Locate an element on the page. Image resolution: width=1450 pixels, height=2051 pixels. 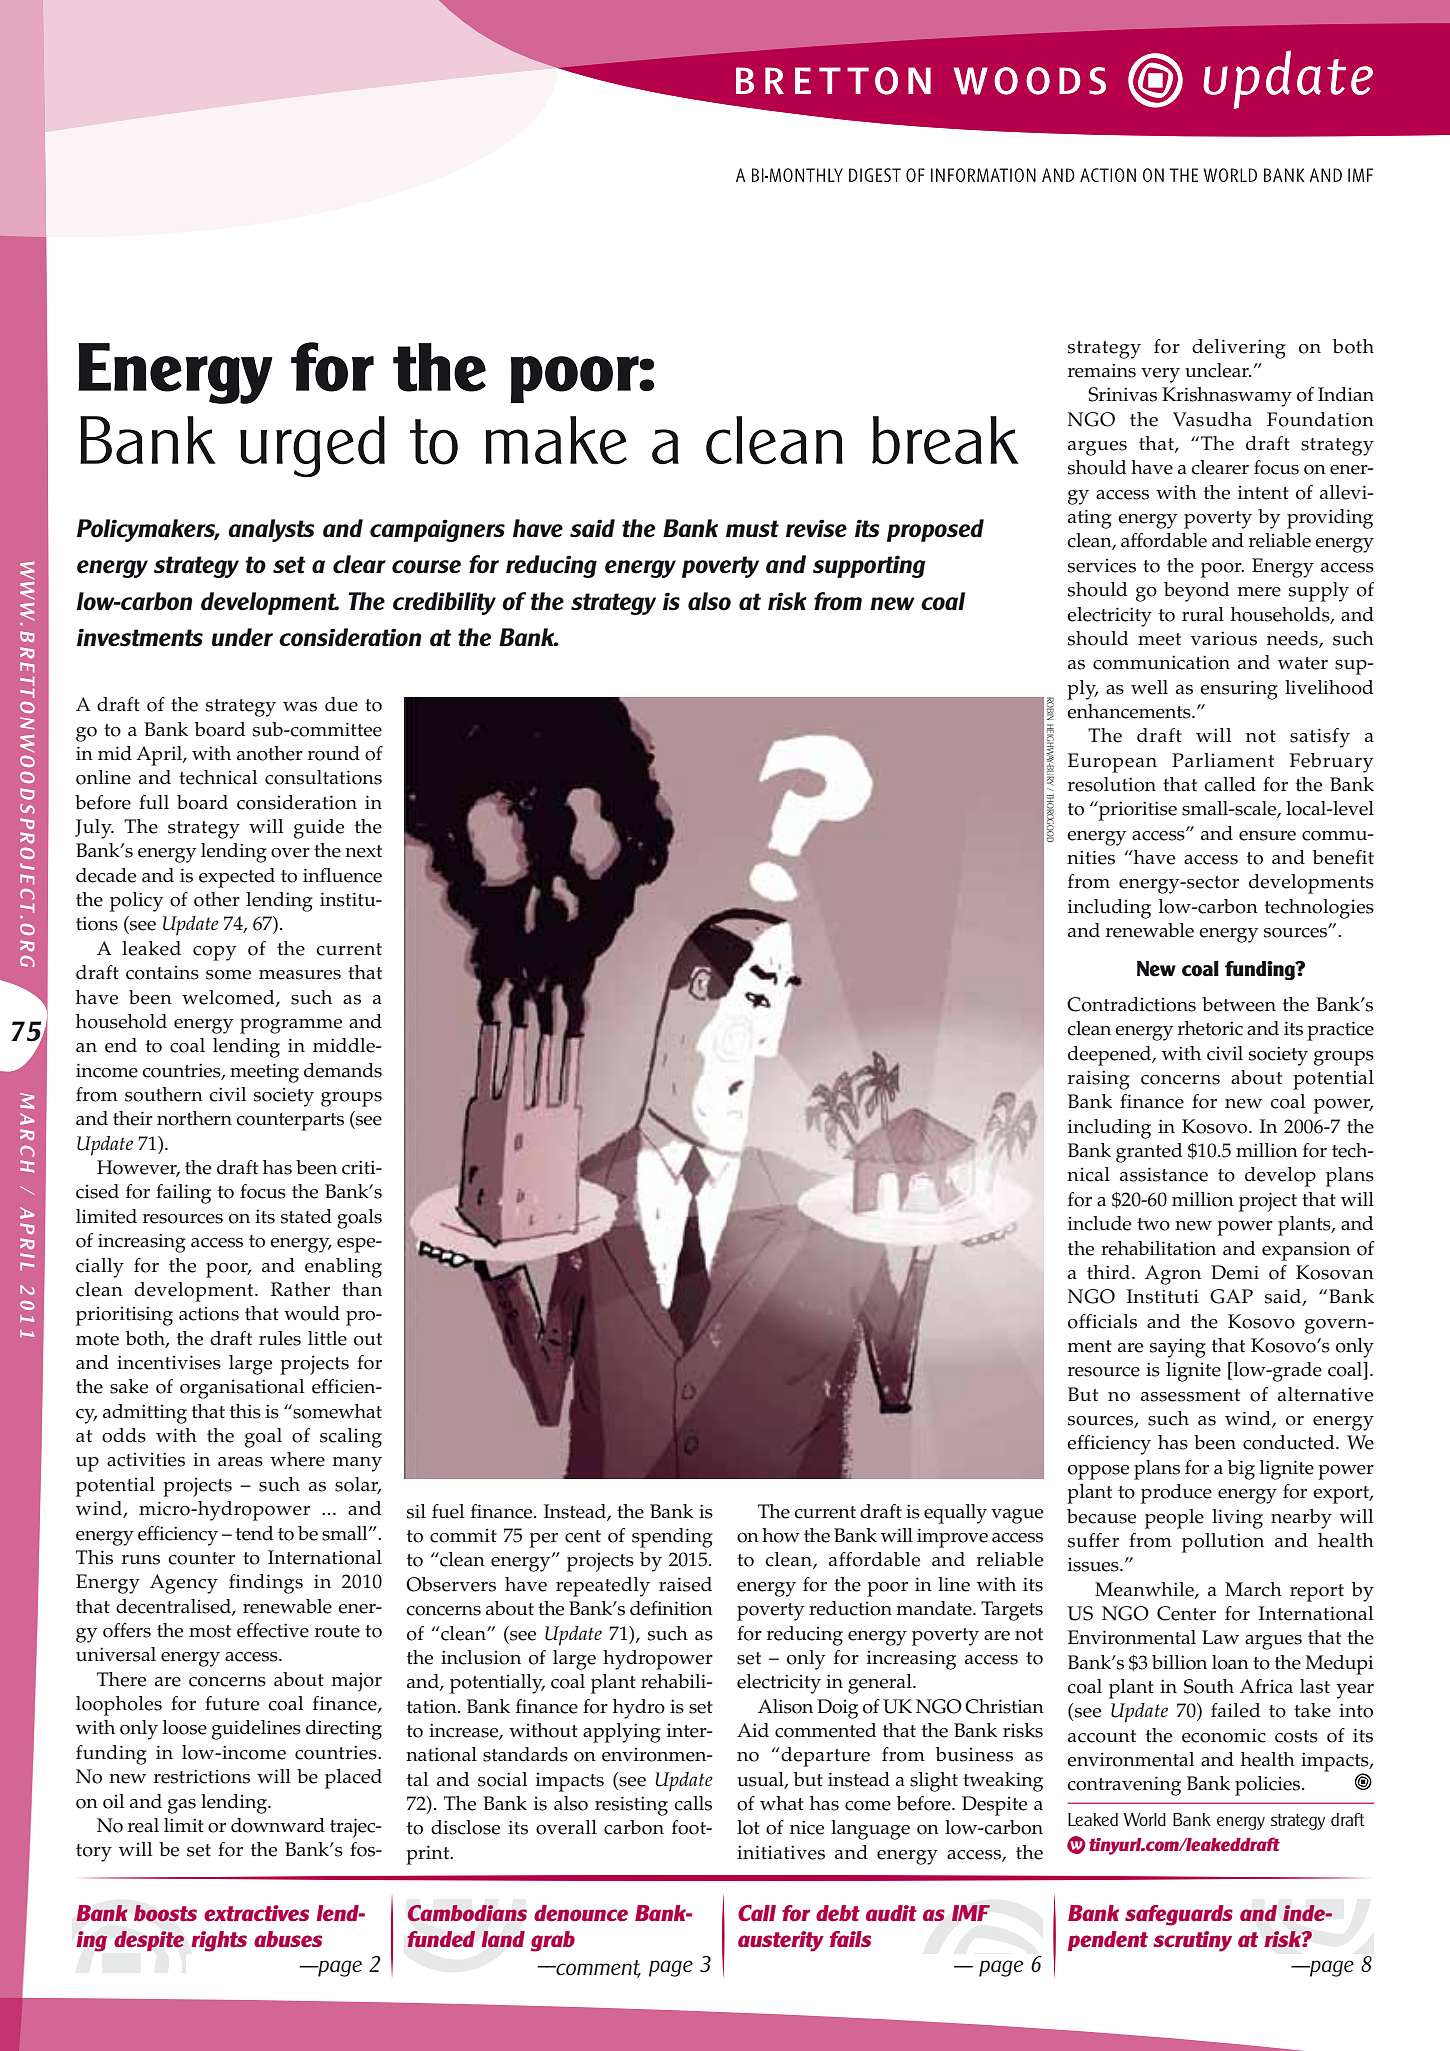
ensure is located at coordinates (1267, 836).
